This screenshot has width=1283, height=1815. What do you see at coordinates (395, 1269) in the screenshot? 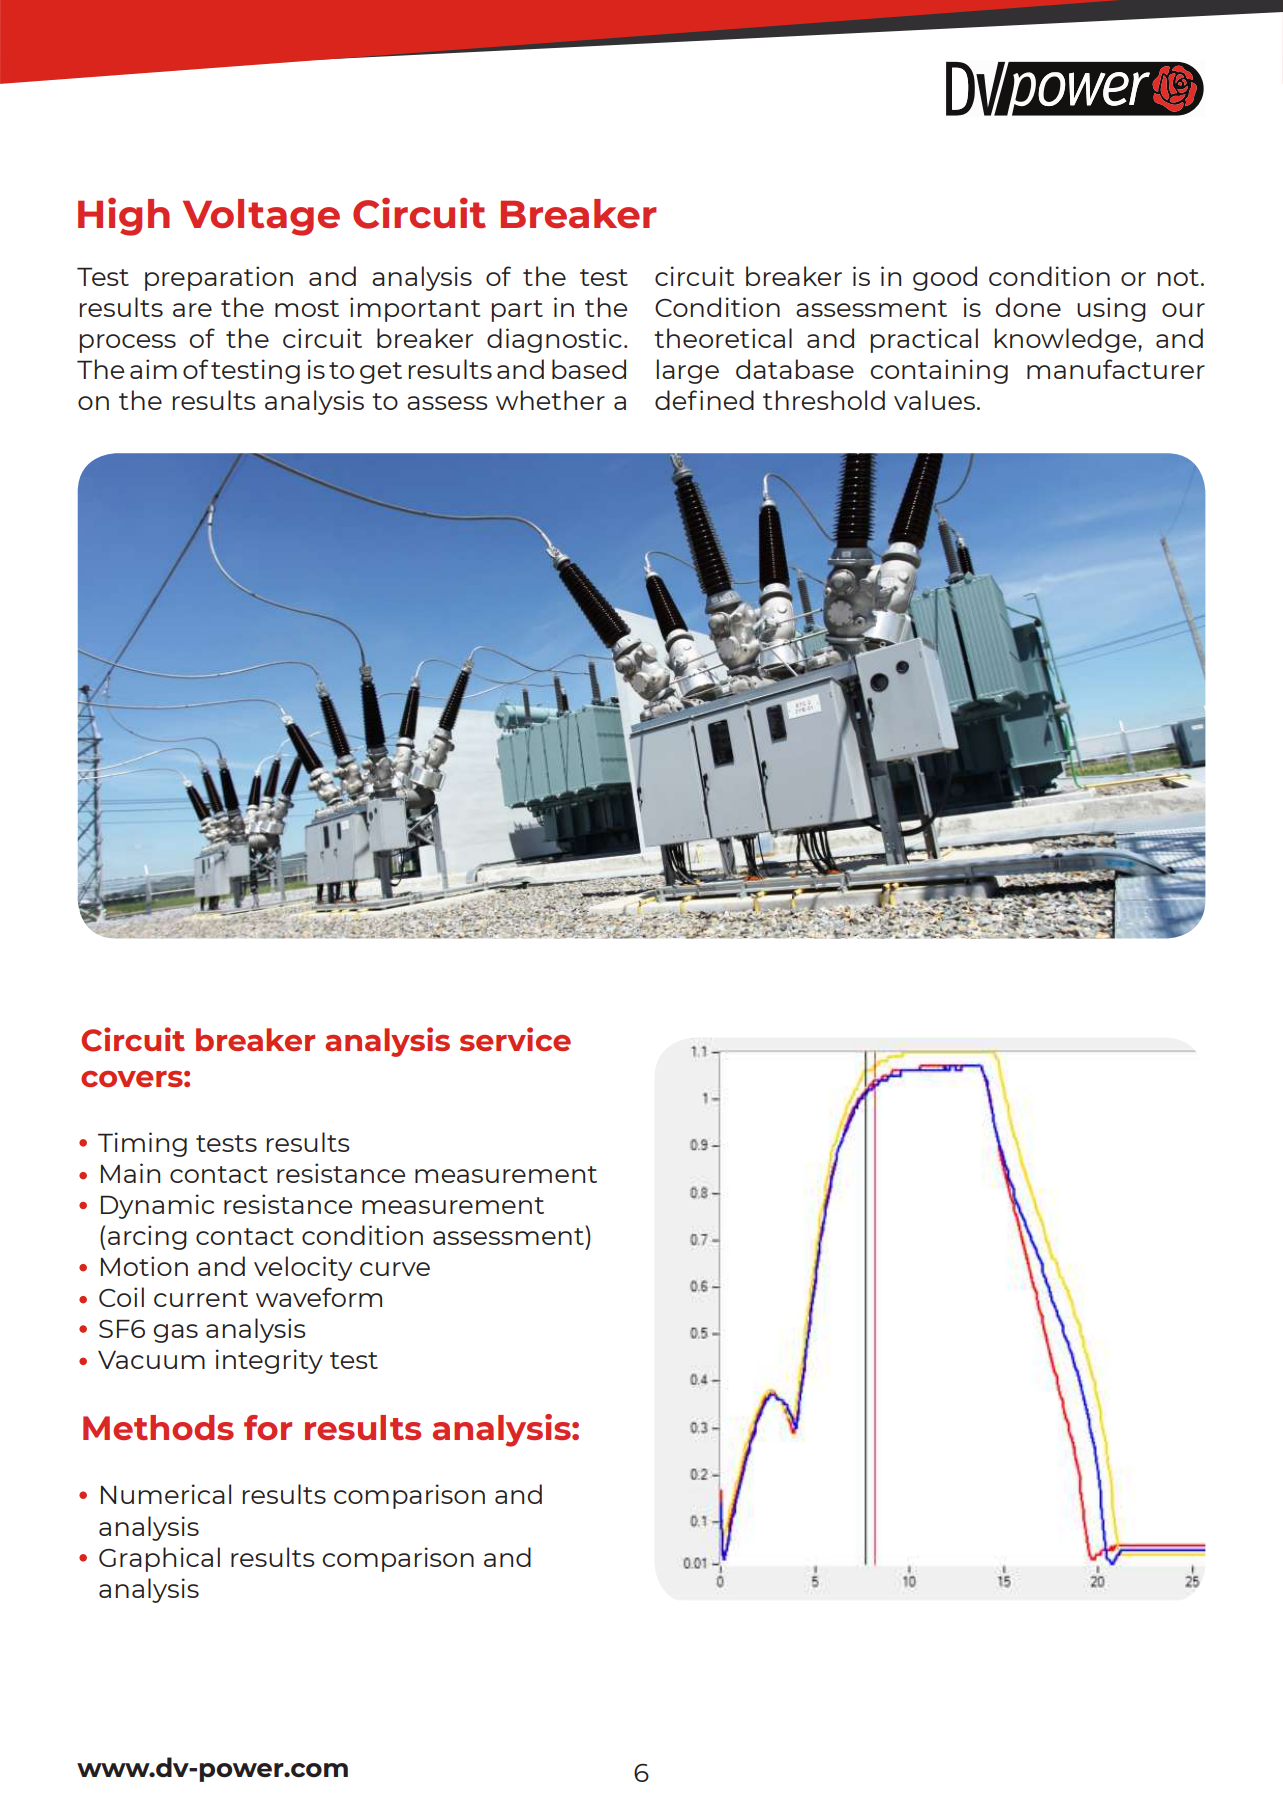
I see `curve` at bounding box center [395, 1269].
